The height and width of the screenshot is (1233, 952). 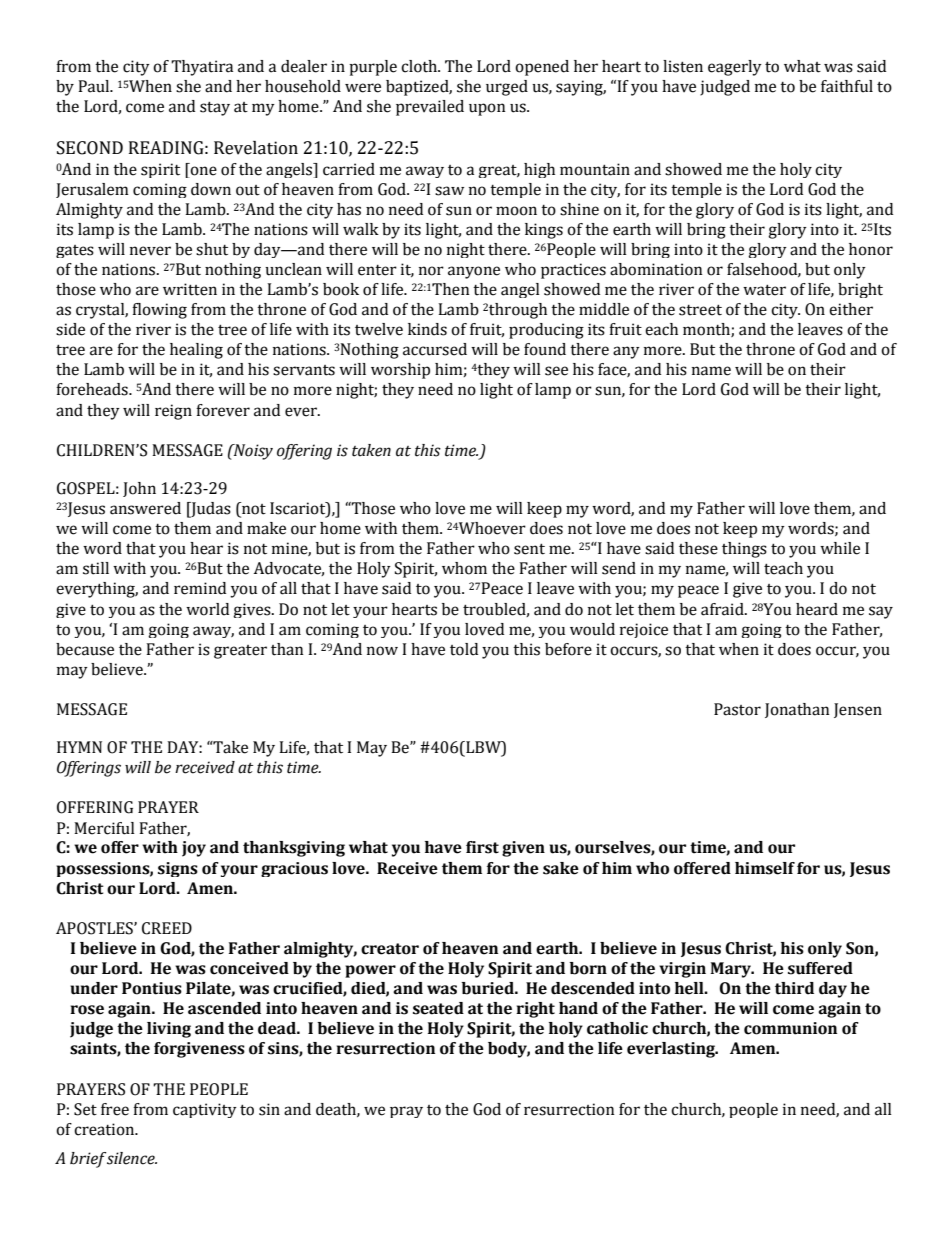 I want to click on things, so click(x=744, y=550).
